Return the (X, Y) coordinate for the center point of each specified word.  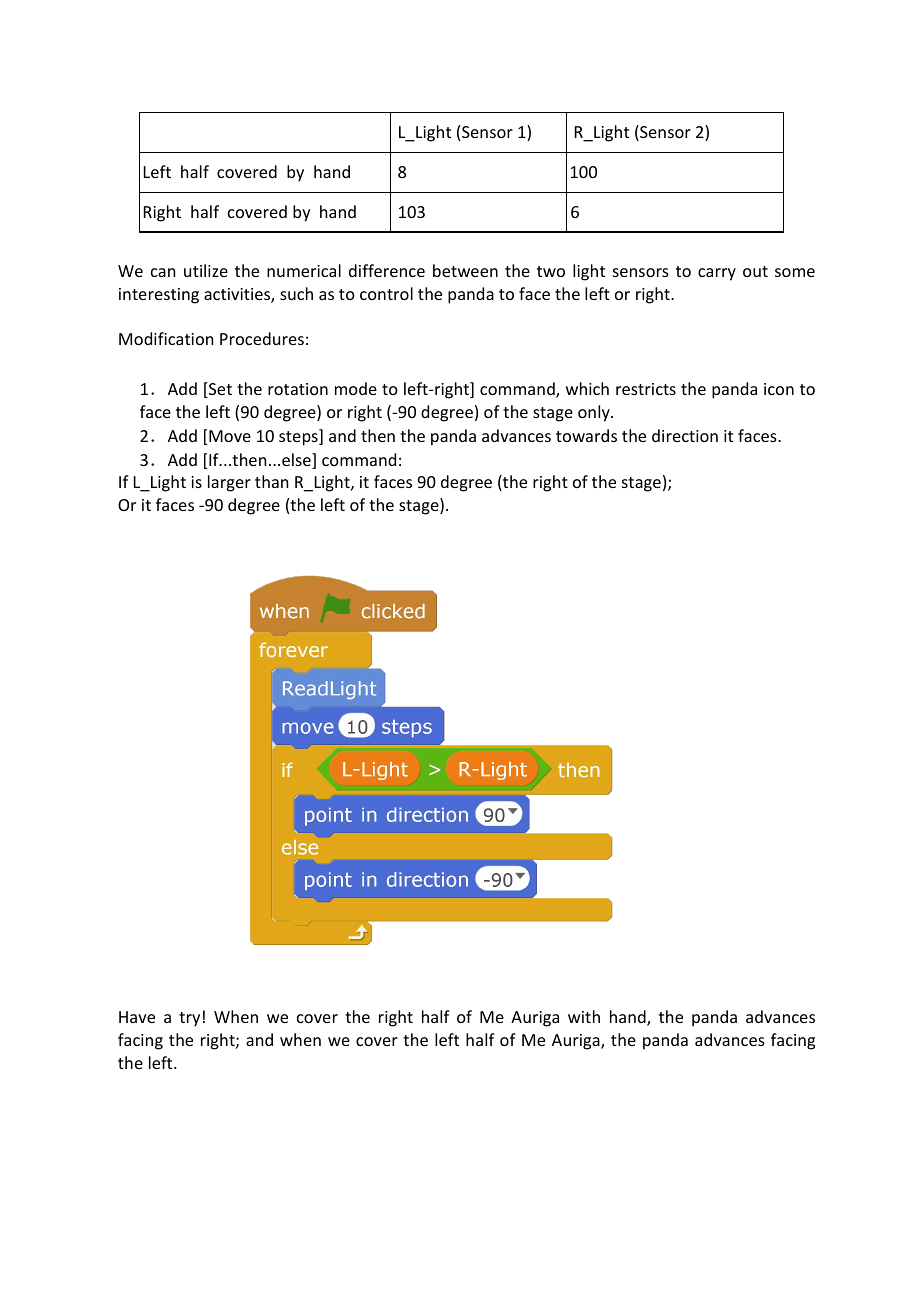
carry (717, 274)
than (271, 481)
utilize (206, 270)
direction (685, 435)
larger (229, 483)
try (189, 1019)
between (465, 270)
